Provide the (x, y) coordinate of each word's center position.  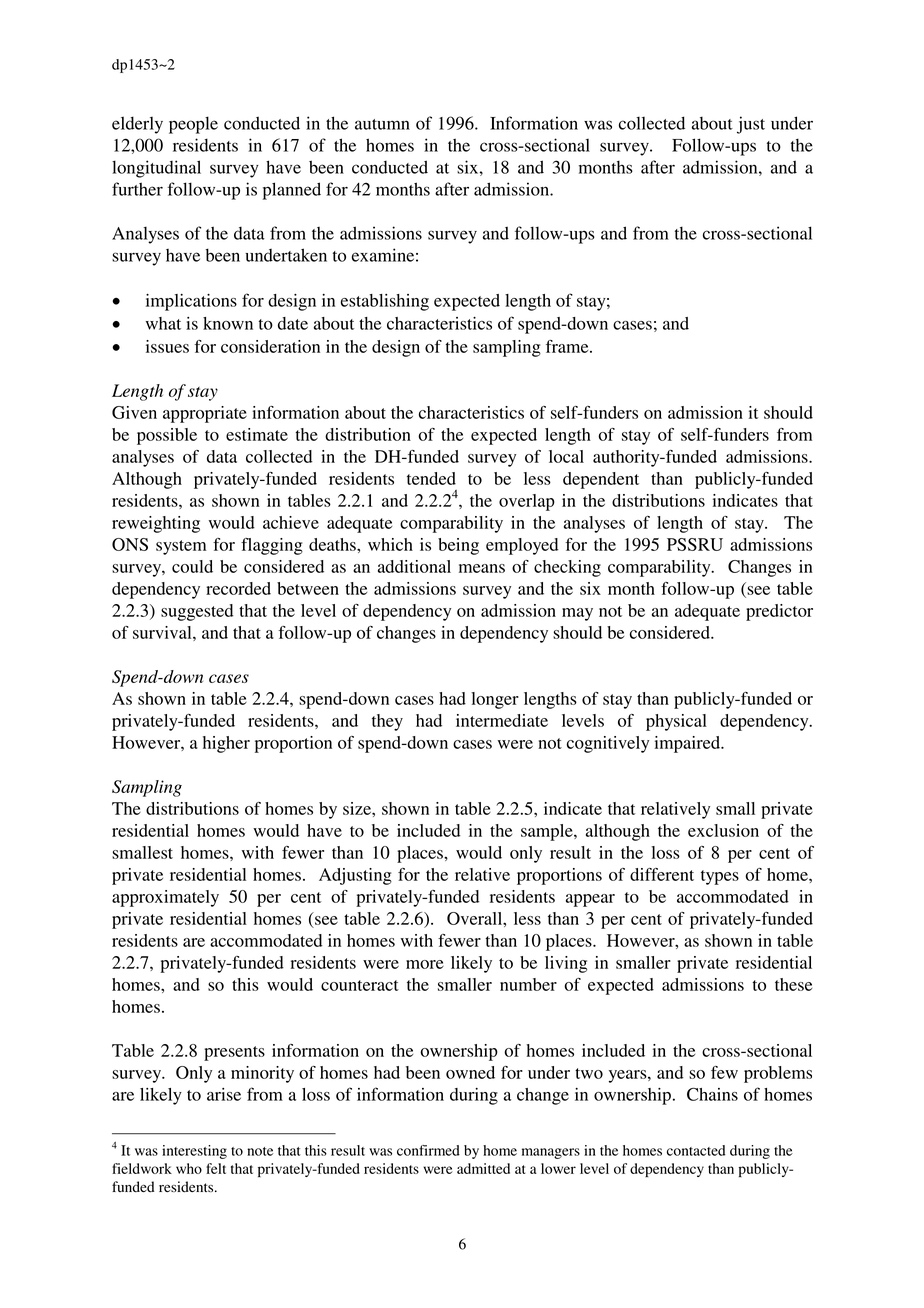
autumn (382, 124)
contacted (696, 1150)
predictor (779, 612)
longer (495, 700)
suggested (197, 612)
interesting (194, 1152)
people (193, 125)
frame (568, 346)
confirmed (428, 1150)
